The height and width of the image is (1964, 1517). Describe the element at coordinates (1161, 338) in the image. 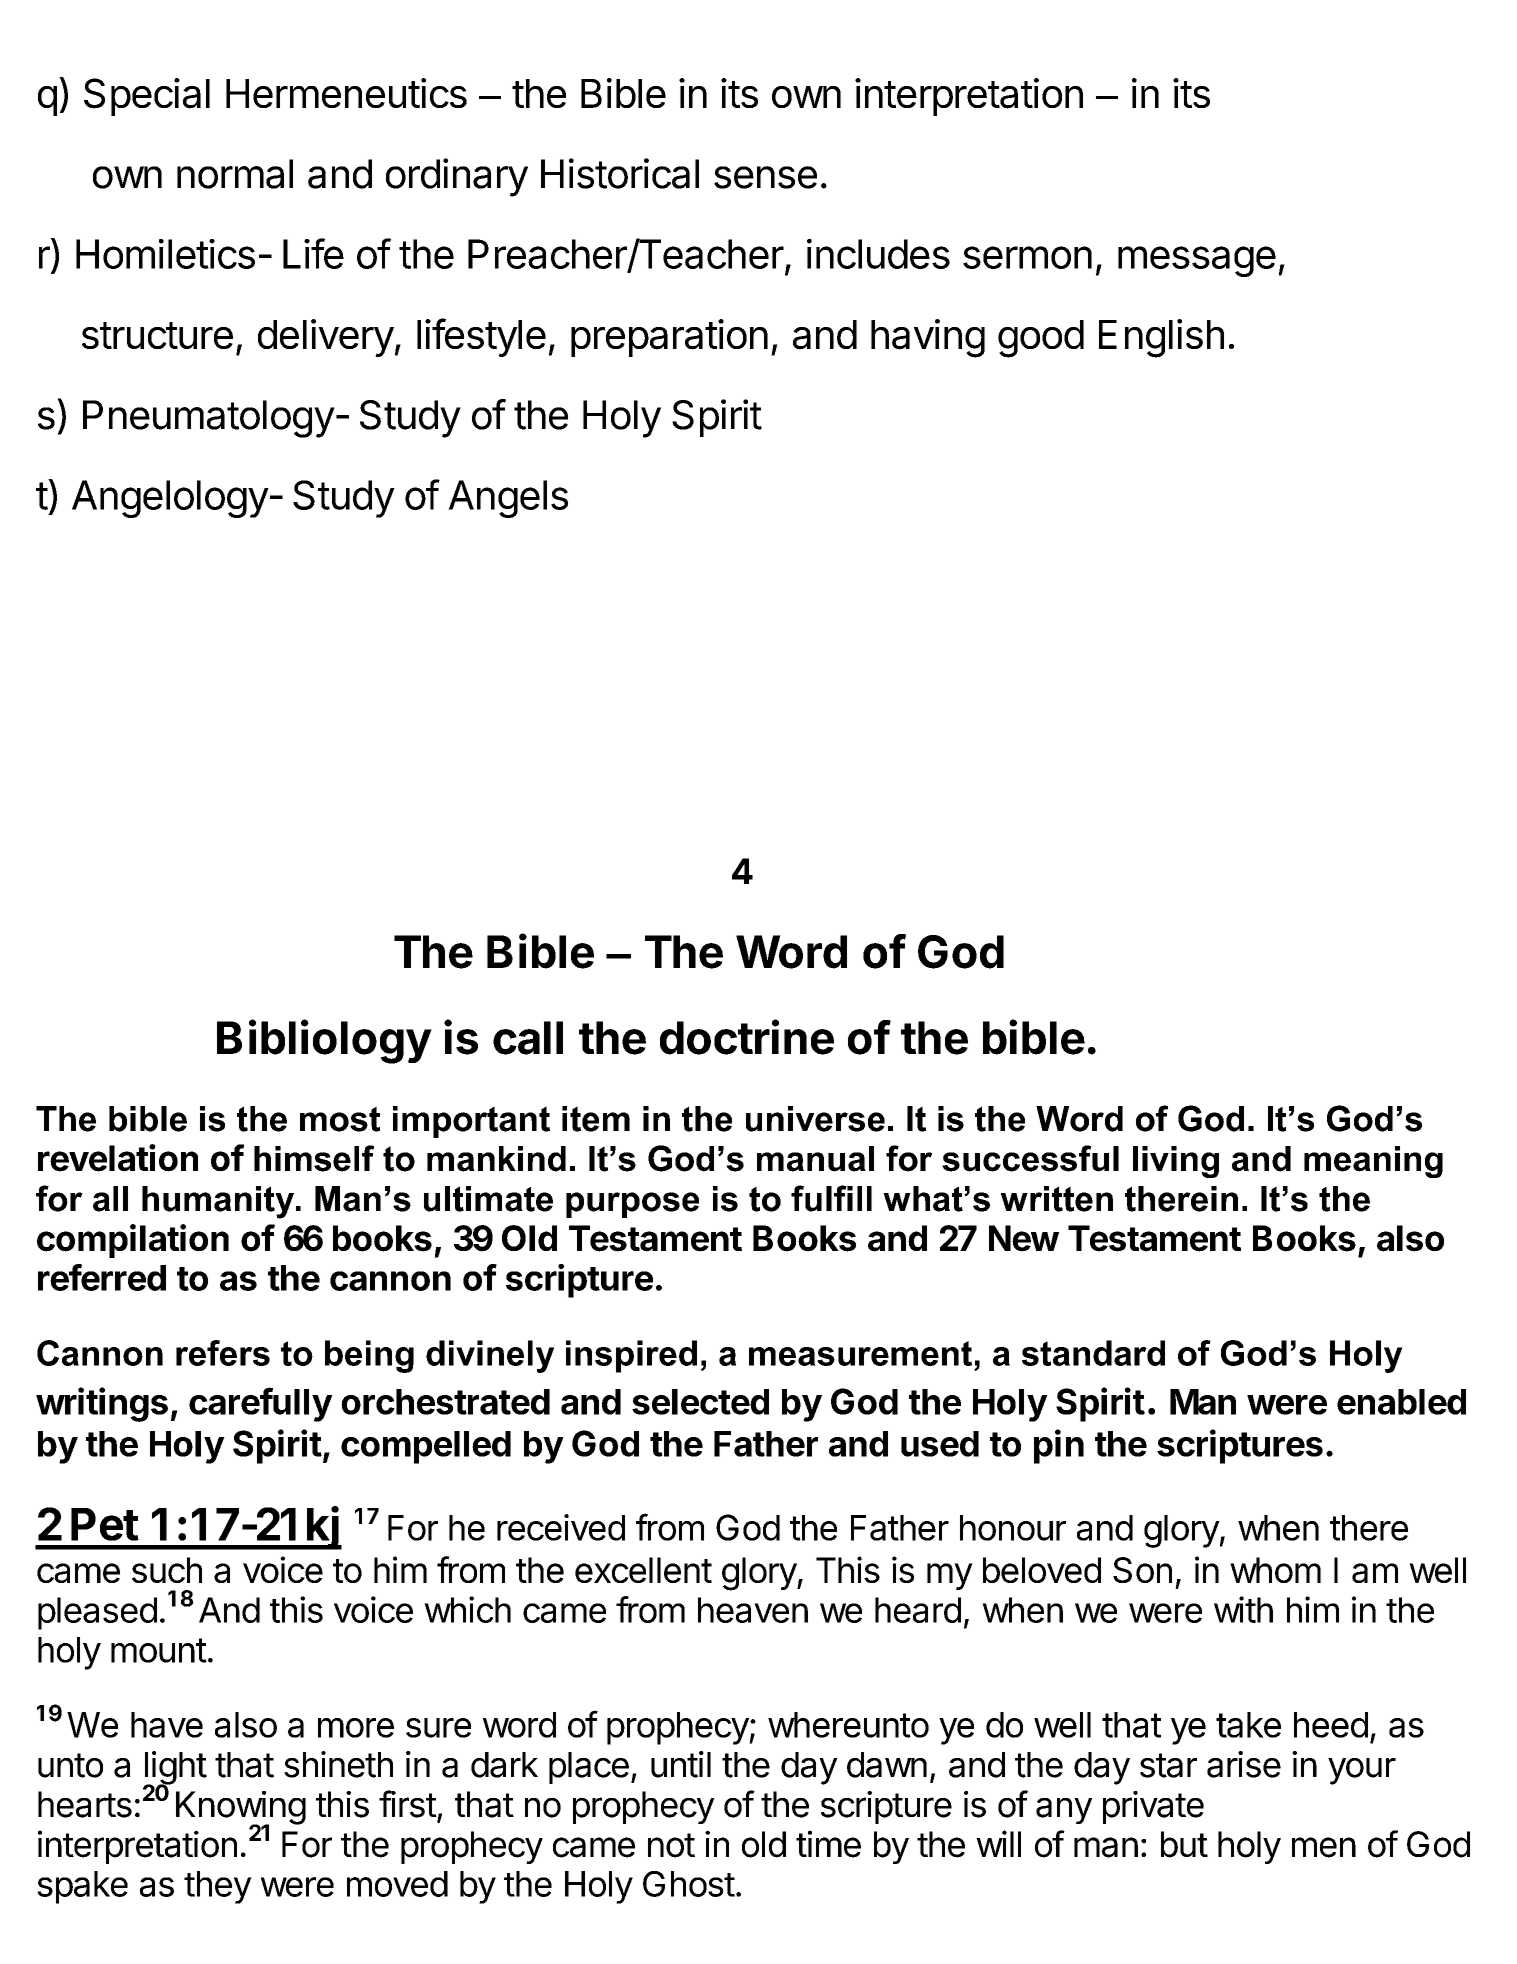

I see `English` at that location.
